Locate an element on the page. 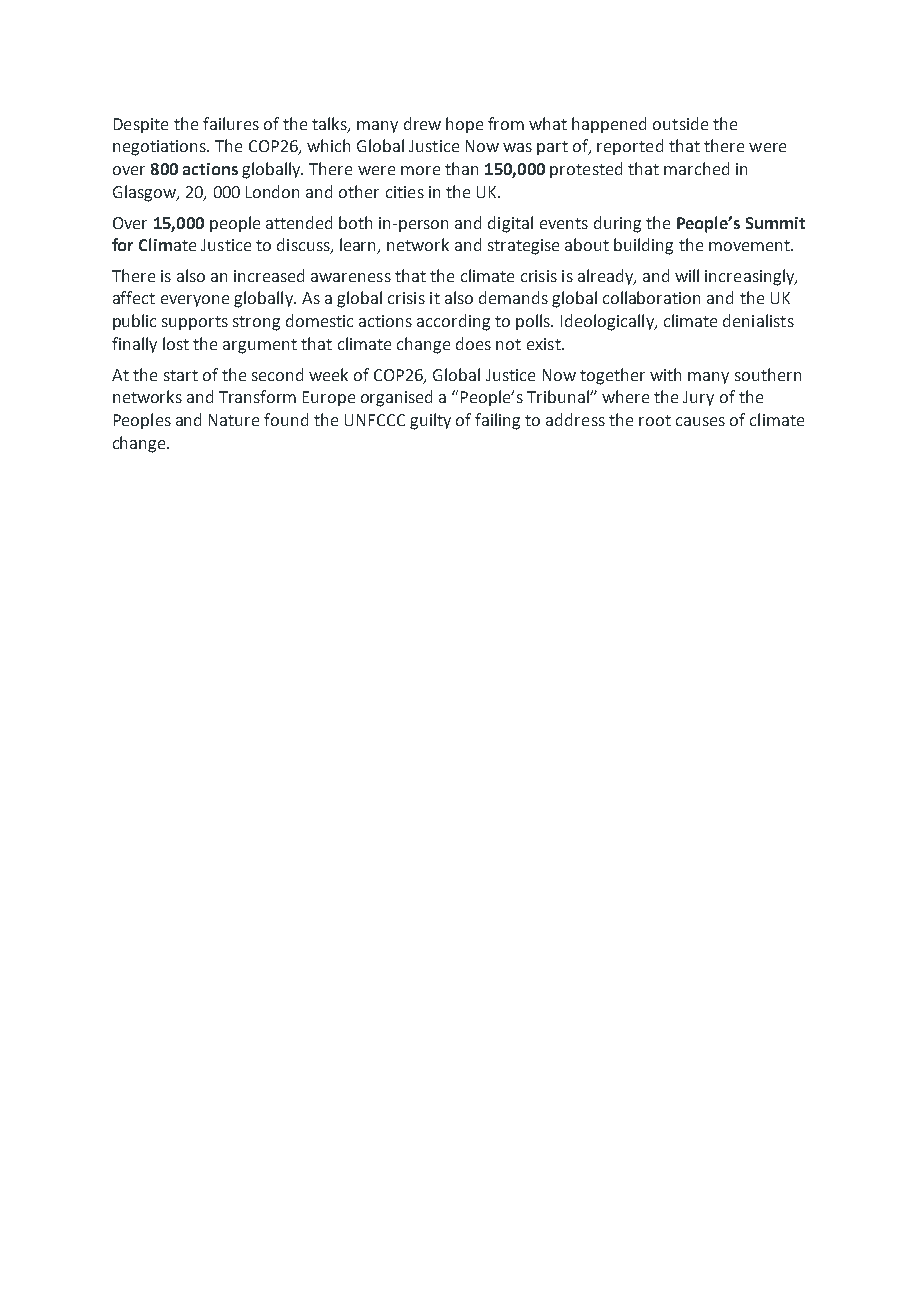 This image has height=1308, width=924. increased is located at coordinates (269, 275).
